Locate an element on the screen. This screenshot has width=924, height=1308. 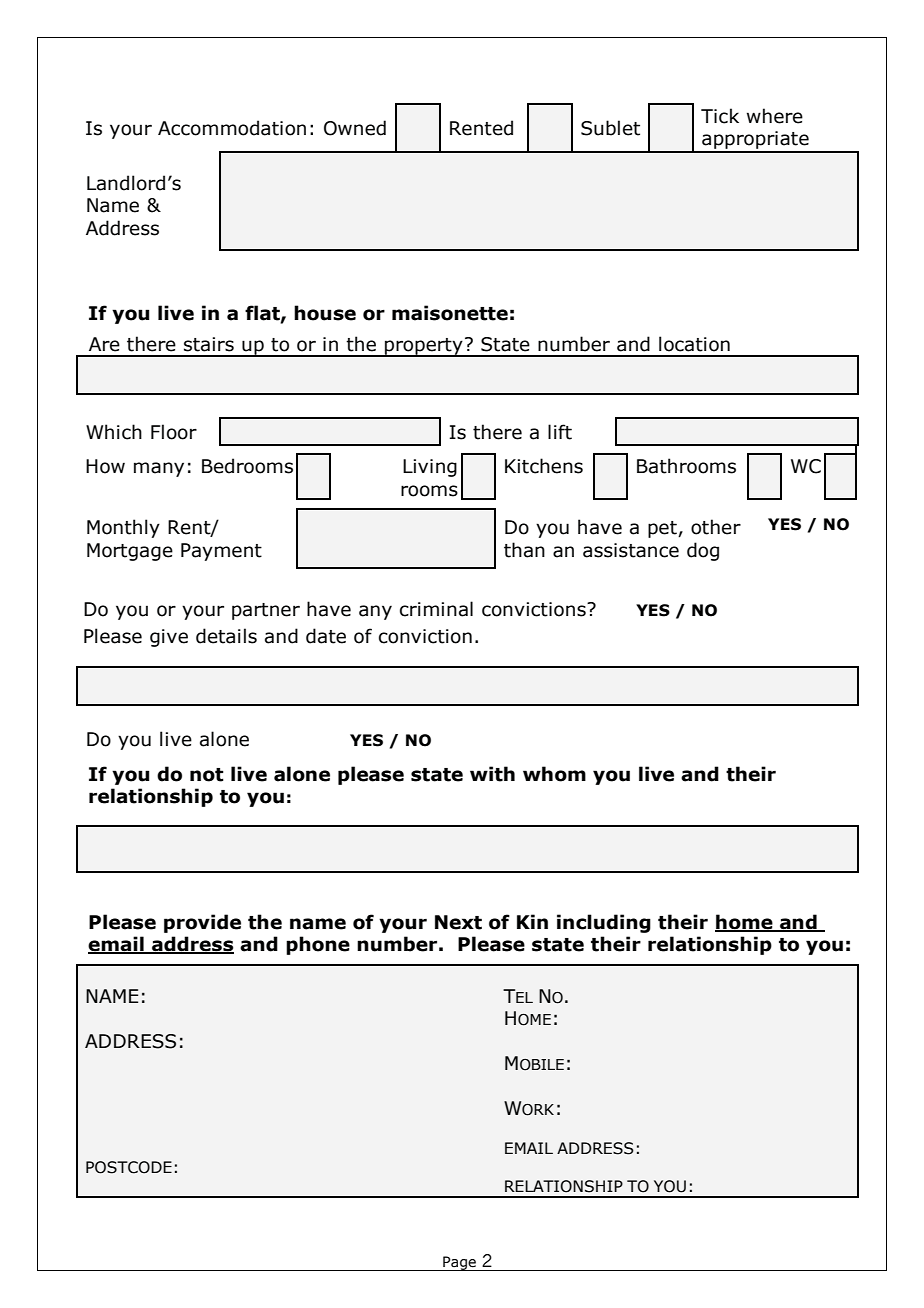
POSTCODE is located at coordinates (129, 1167).
